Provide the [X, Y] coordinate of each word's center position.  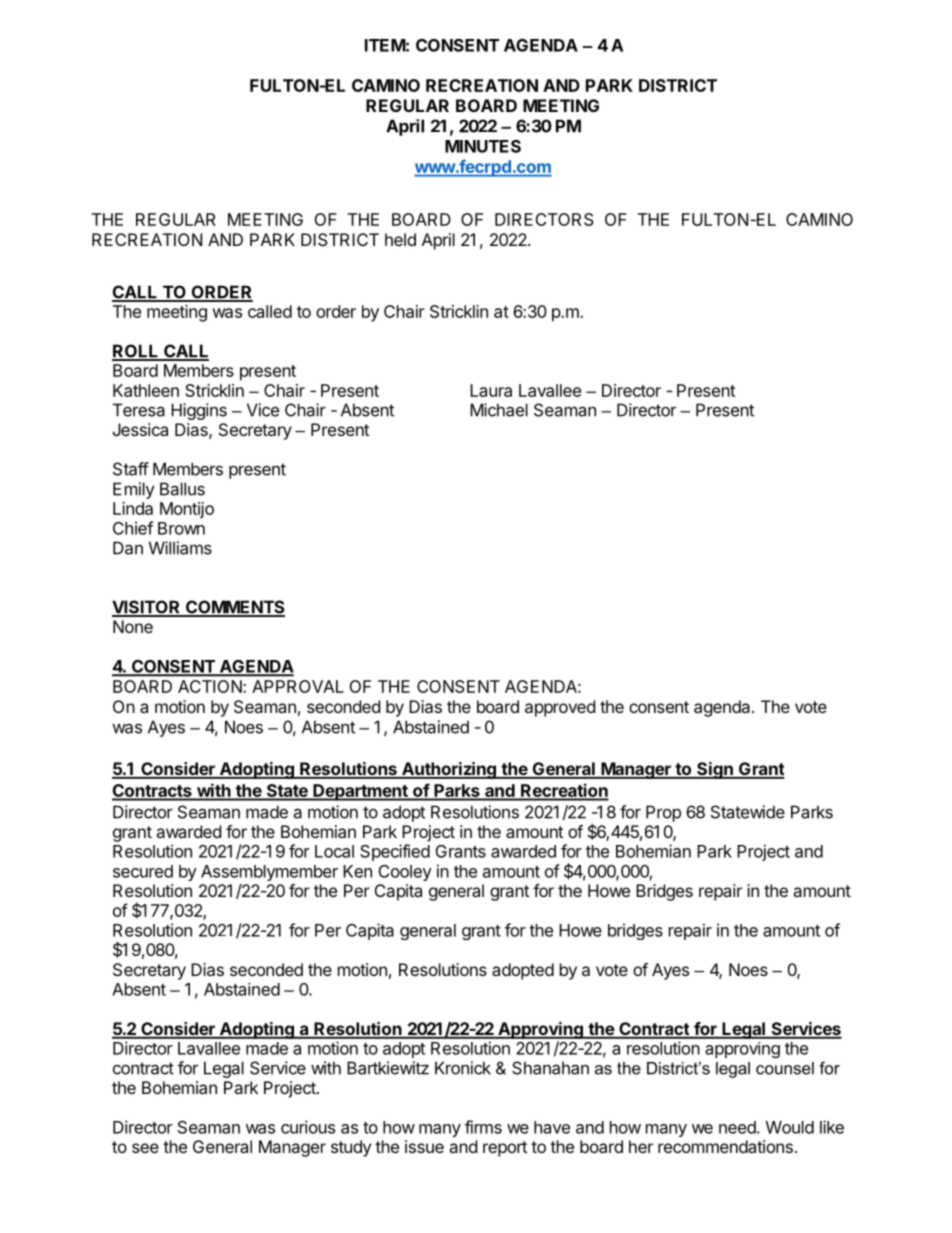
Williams [180, 548]
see [145, 1148]
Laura [491, 390]
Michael [499, 410]
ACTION [211, 686]
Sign [715, 770]
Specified [395, 852]
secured [143, 871]
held [400, 239]
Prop [663, 813]
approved [560, 708]
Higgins [199, 411]
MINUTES [483, 146]
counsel [785, 1068]
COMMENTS [234, 608]
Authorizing [449, 770]
